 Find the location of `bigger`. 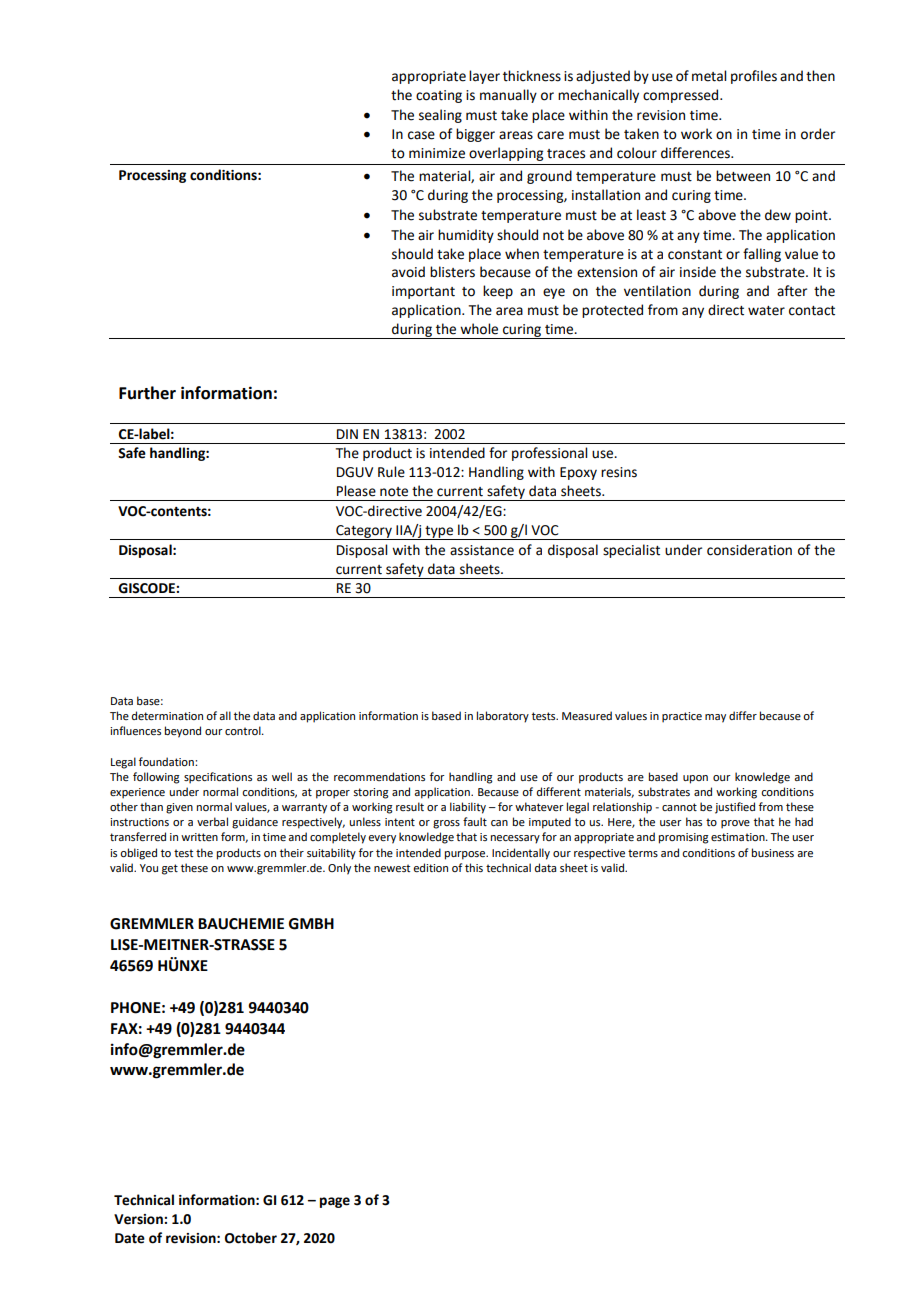

bigger is located at coordinates (475, 135).
